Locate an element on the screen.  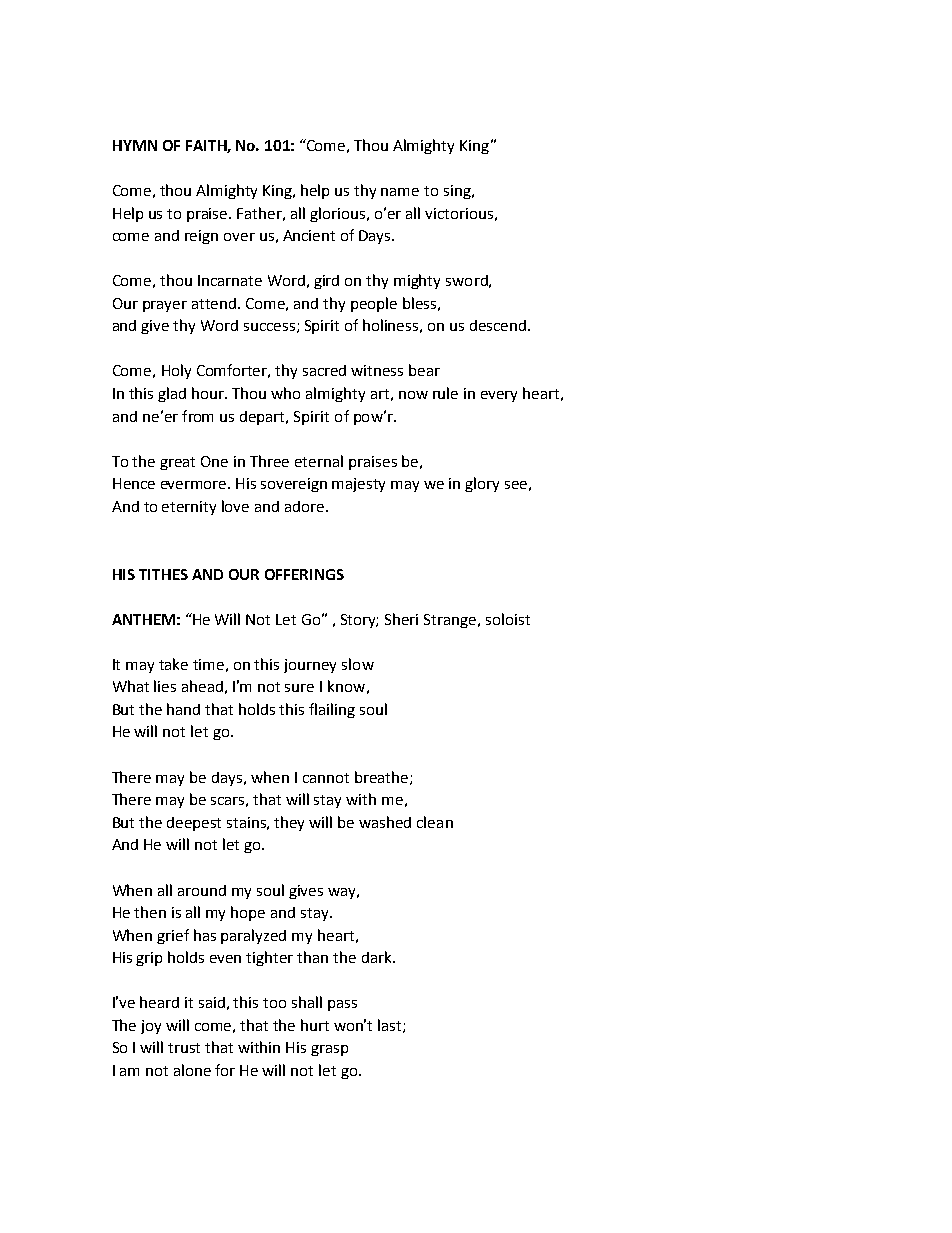
glorious is located at coordinates (339, 214).
